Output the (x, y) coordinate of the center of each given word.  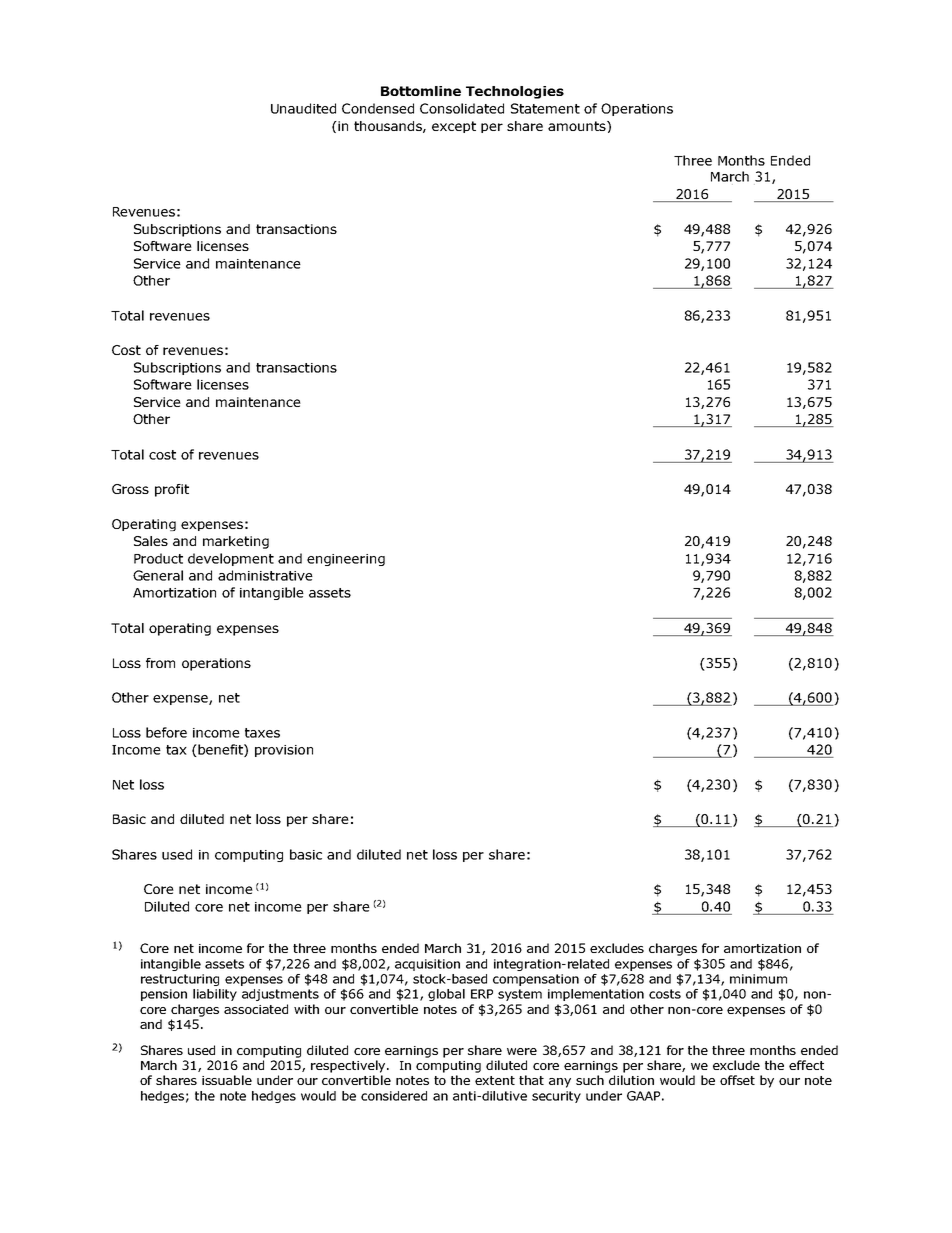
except (454, 127)
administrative (265, 575)
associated (256, 1009)
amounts (578, 126)
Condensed (378, 108)
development (231, 559)
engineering (346, 560)
